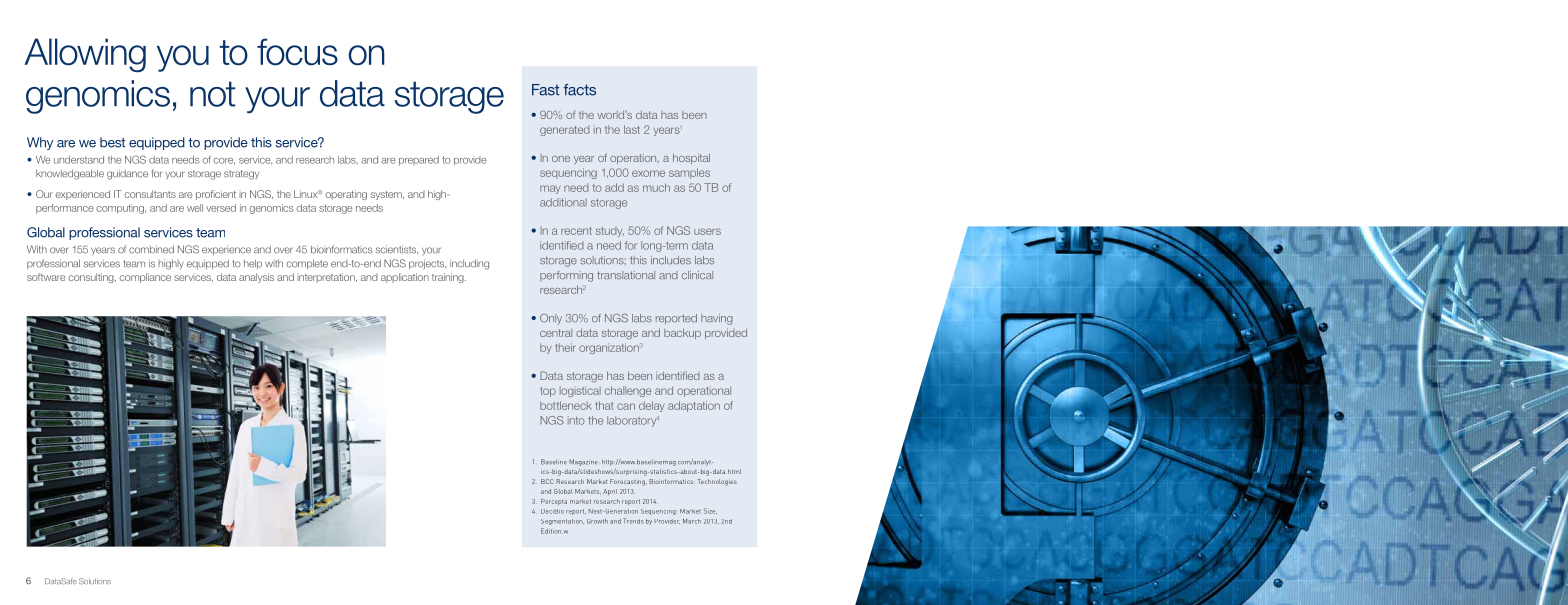  Describe the element at coordinates (297, 52) in the document. I see `focus` at that location.
